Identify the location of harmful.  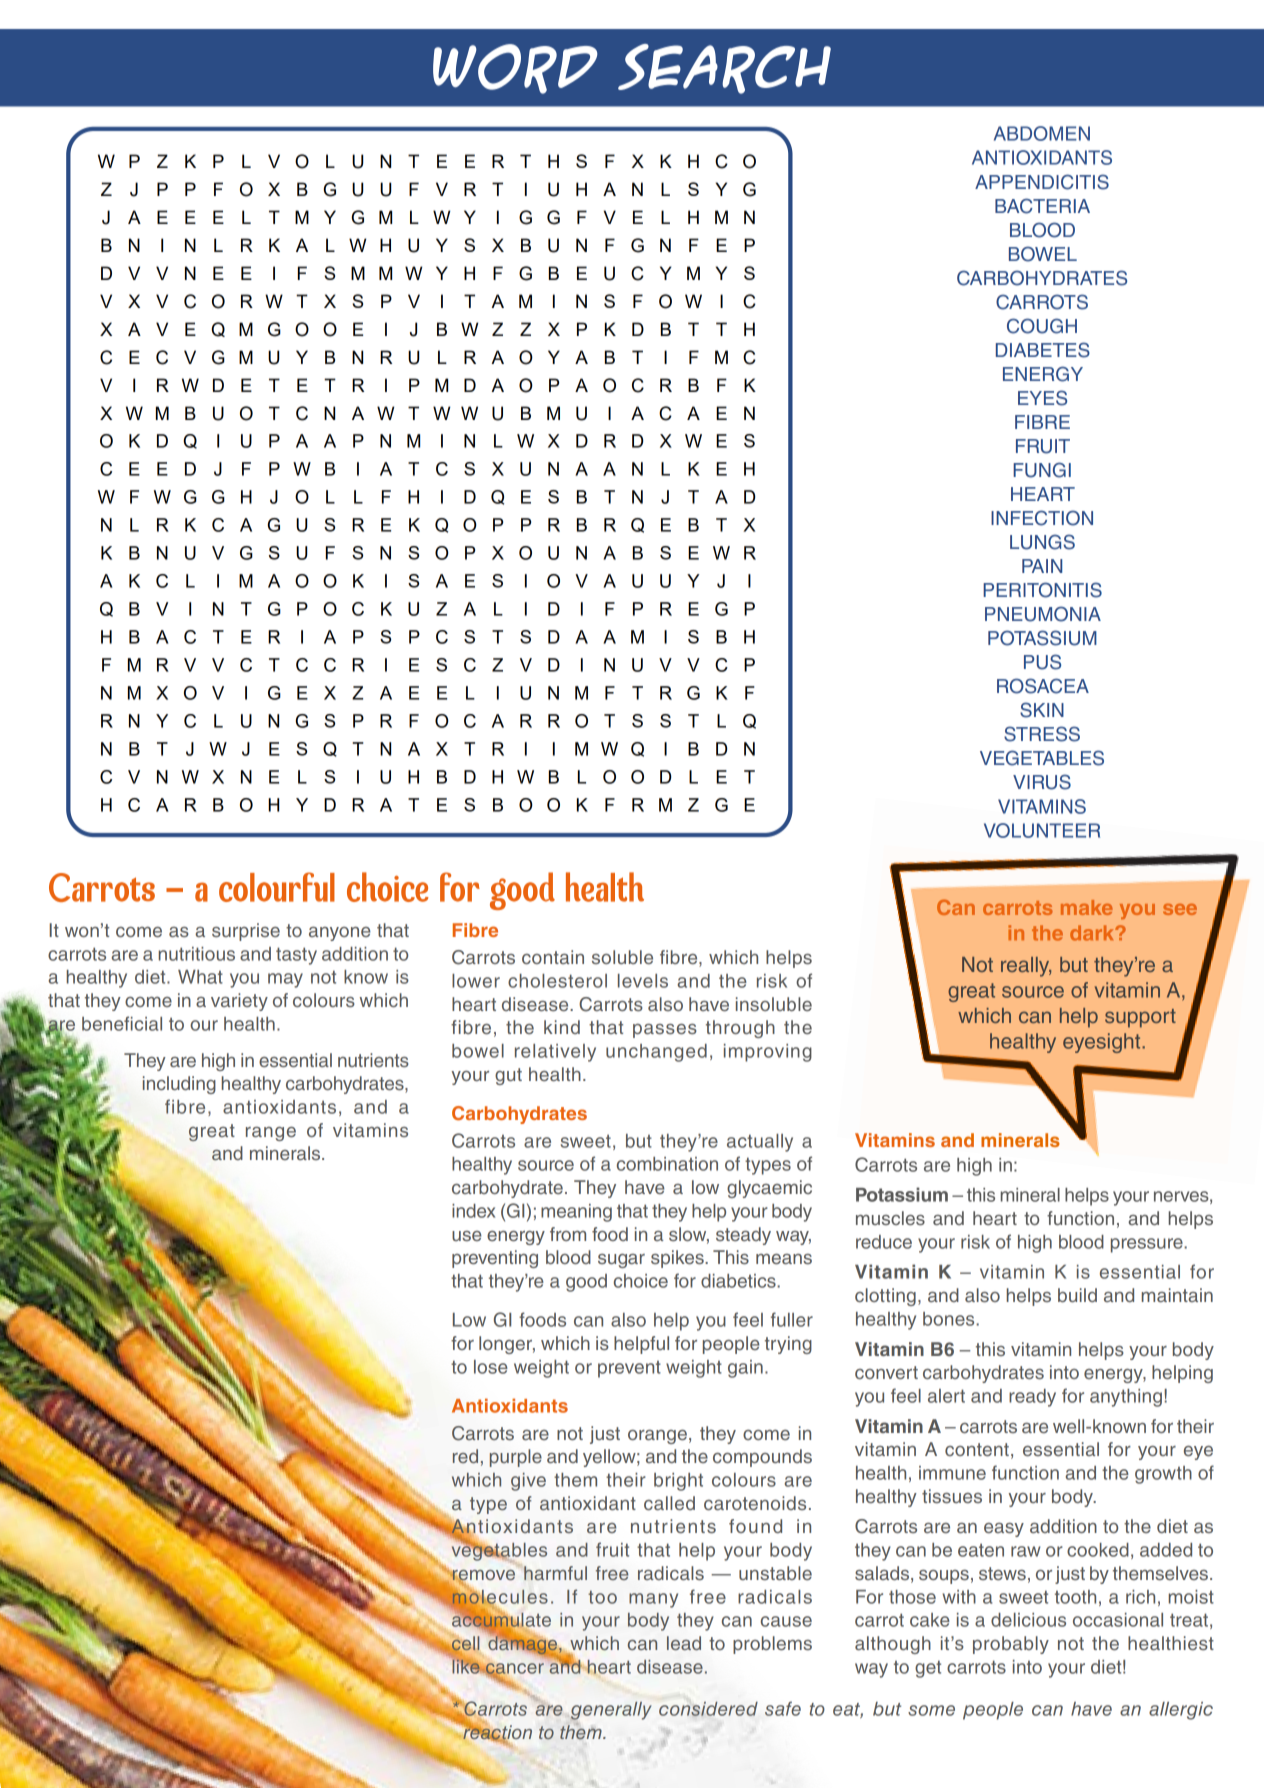
(555, 1573).
